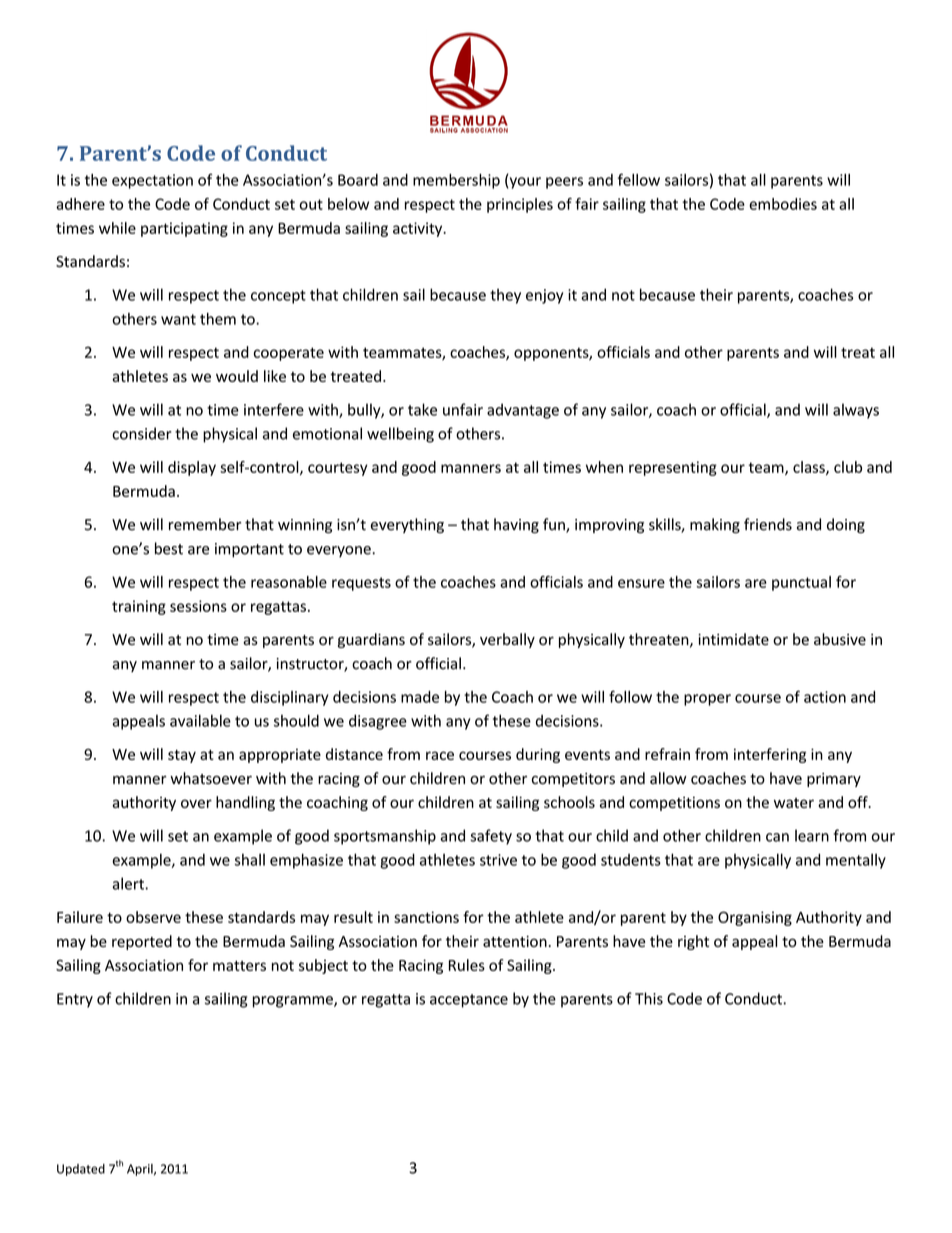 The width and height of the screenshot is (952, 1233). Describe the element at coordinates (142, 942) in the screenshot. I see `reported` at that location.
